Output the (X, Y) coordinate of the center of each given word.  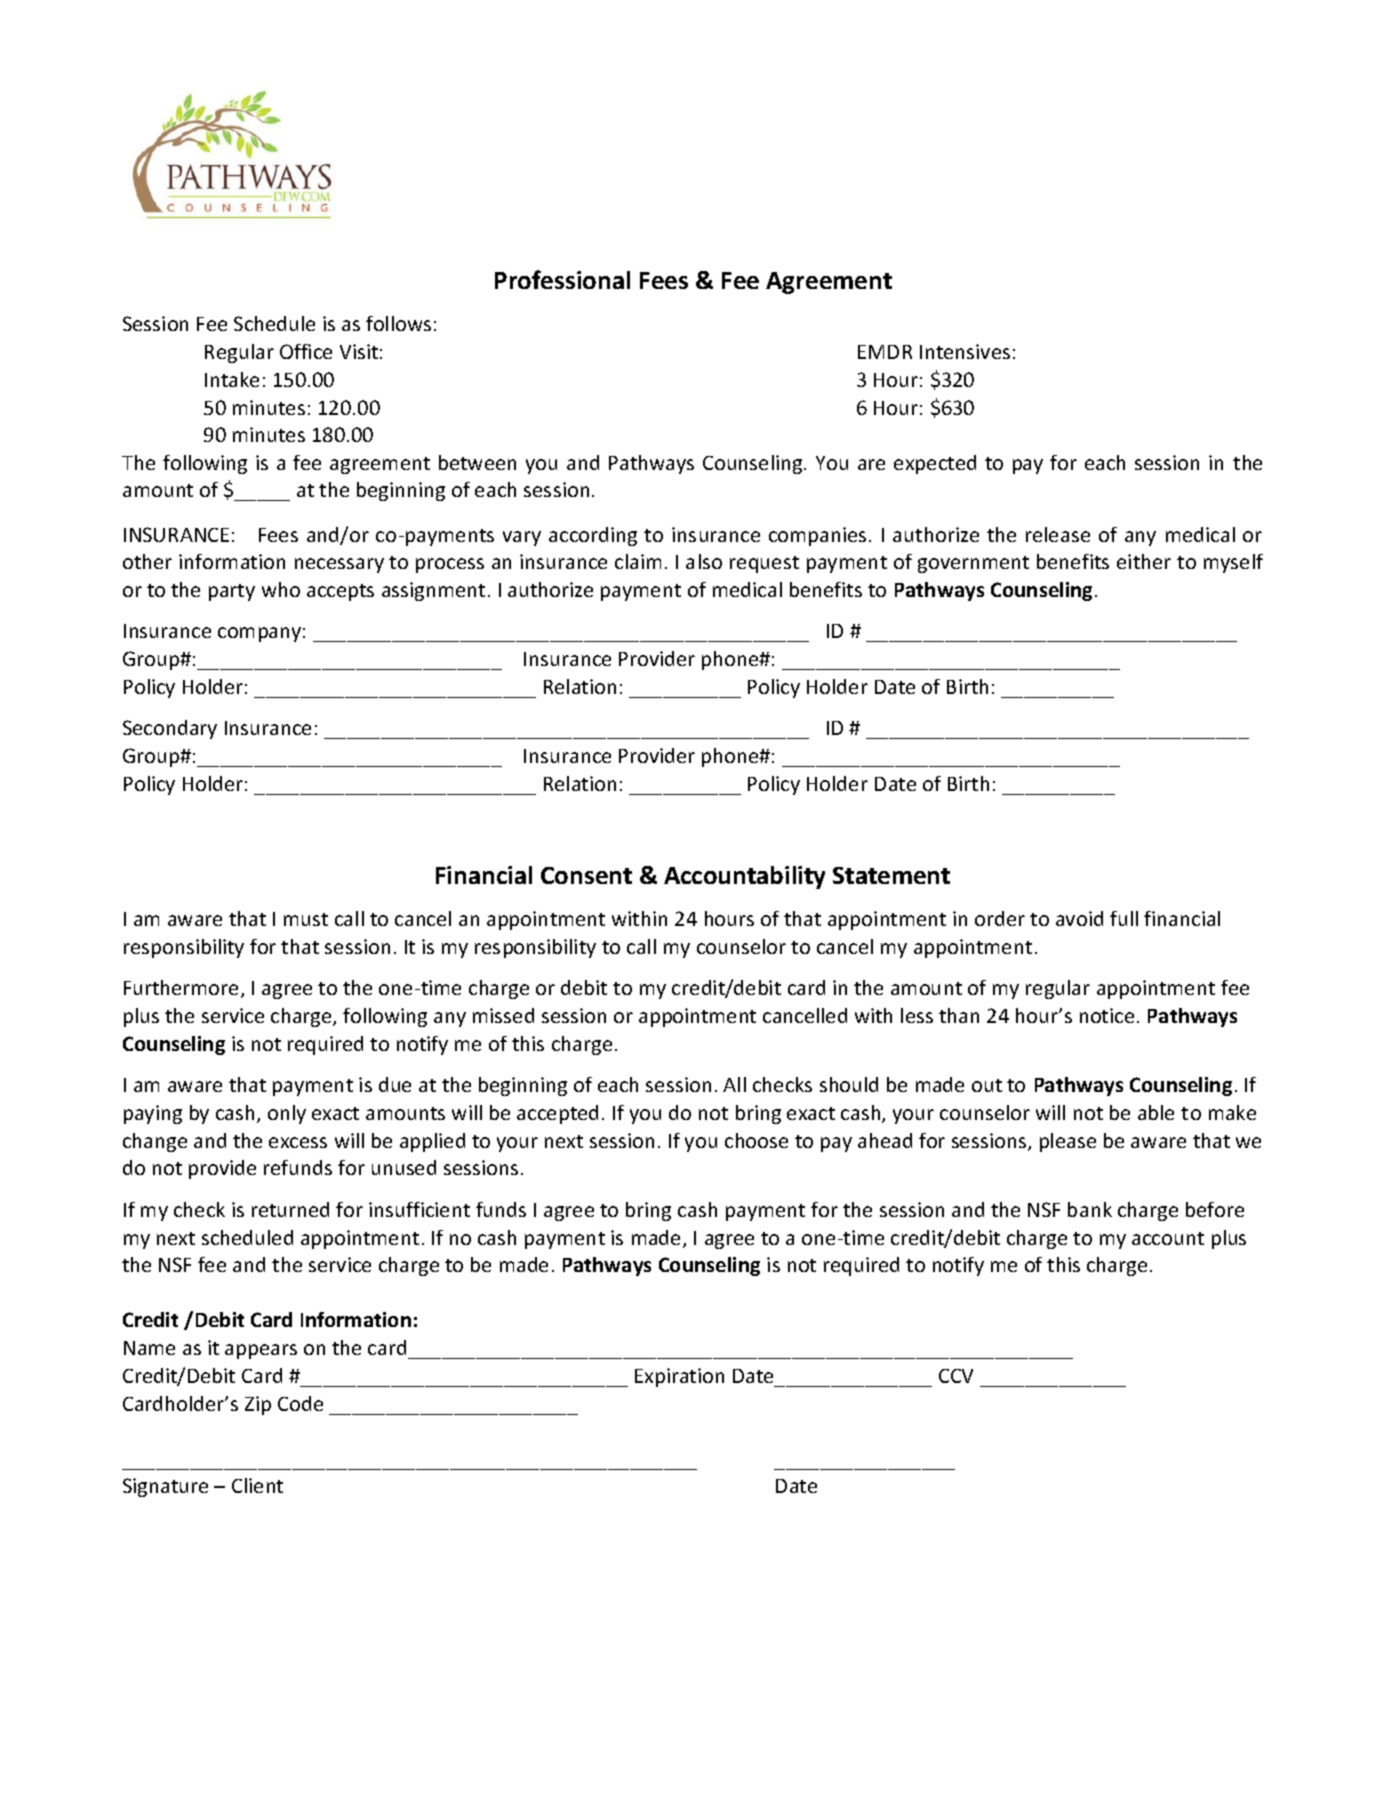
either (1144, 561)
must (306, 919)
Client (257, 1485)
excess (298, 1142)
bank (1090, 1209)
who (281, 589)
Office (306, 351)
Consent (586, 875)
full (1124, 918)
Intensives (965, 351)
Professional (562, 279)
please (1068, 1142)
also (704, 561)
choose (756, 1140)
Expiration (679, 1377)
